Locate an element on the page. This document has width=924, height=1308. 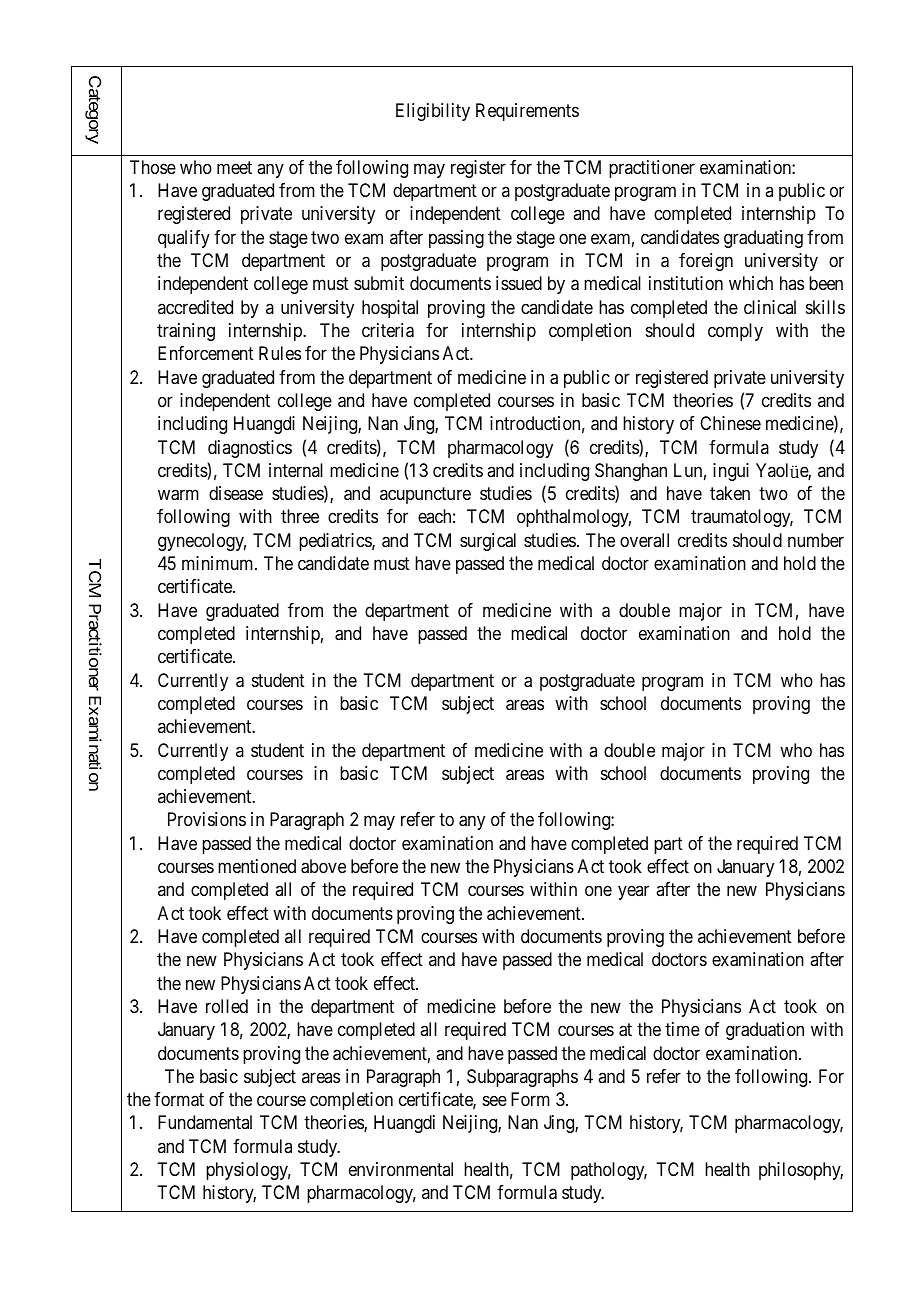
year is located at coordinates (633, 893).
